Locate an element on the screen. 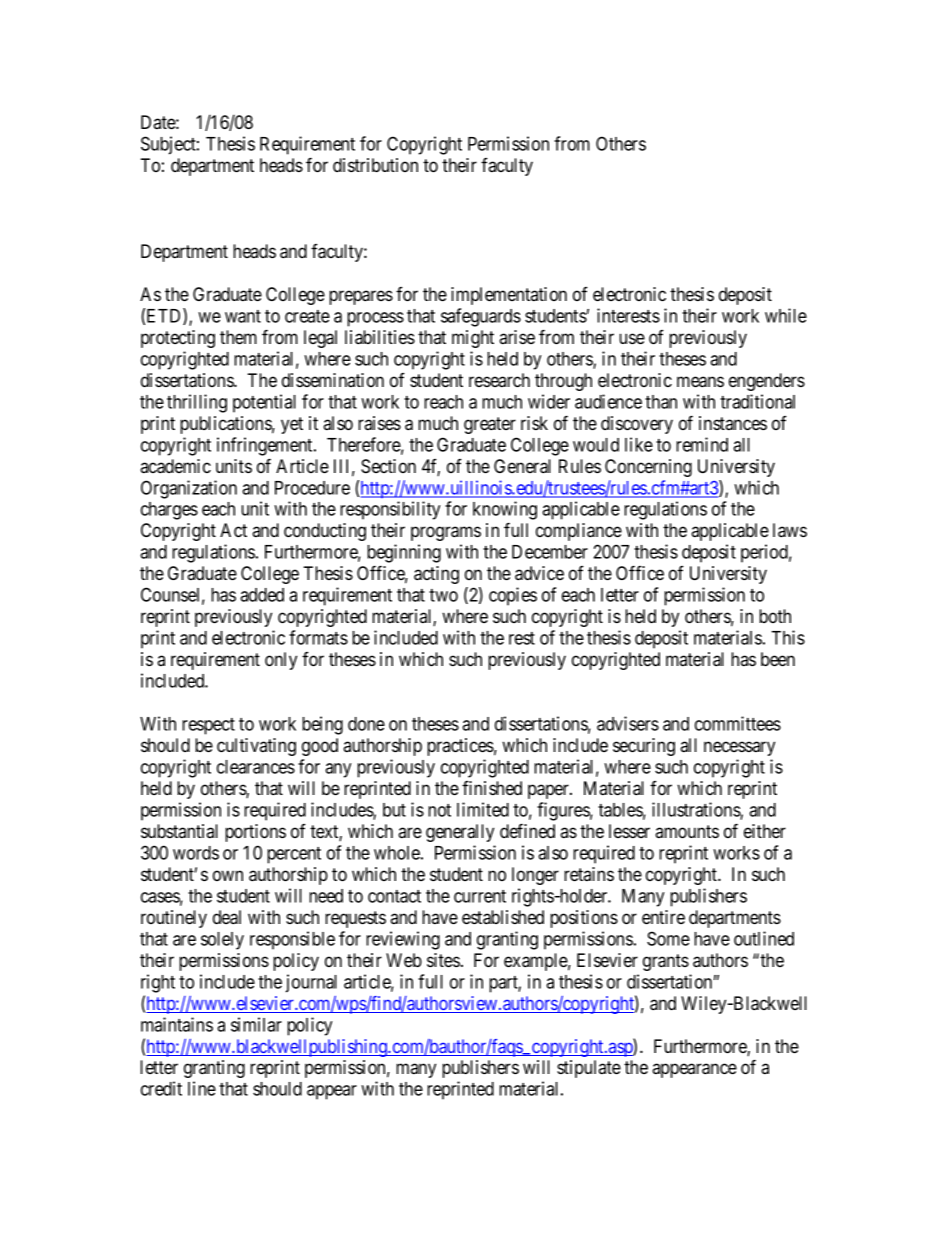  similar is located at coordinates (256, 1024).
